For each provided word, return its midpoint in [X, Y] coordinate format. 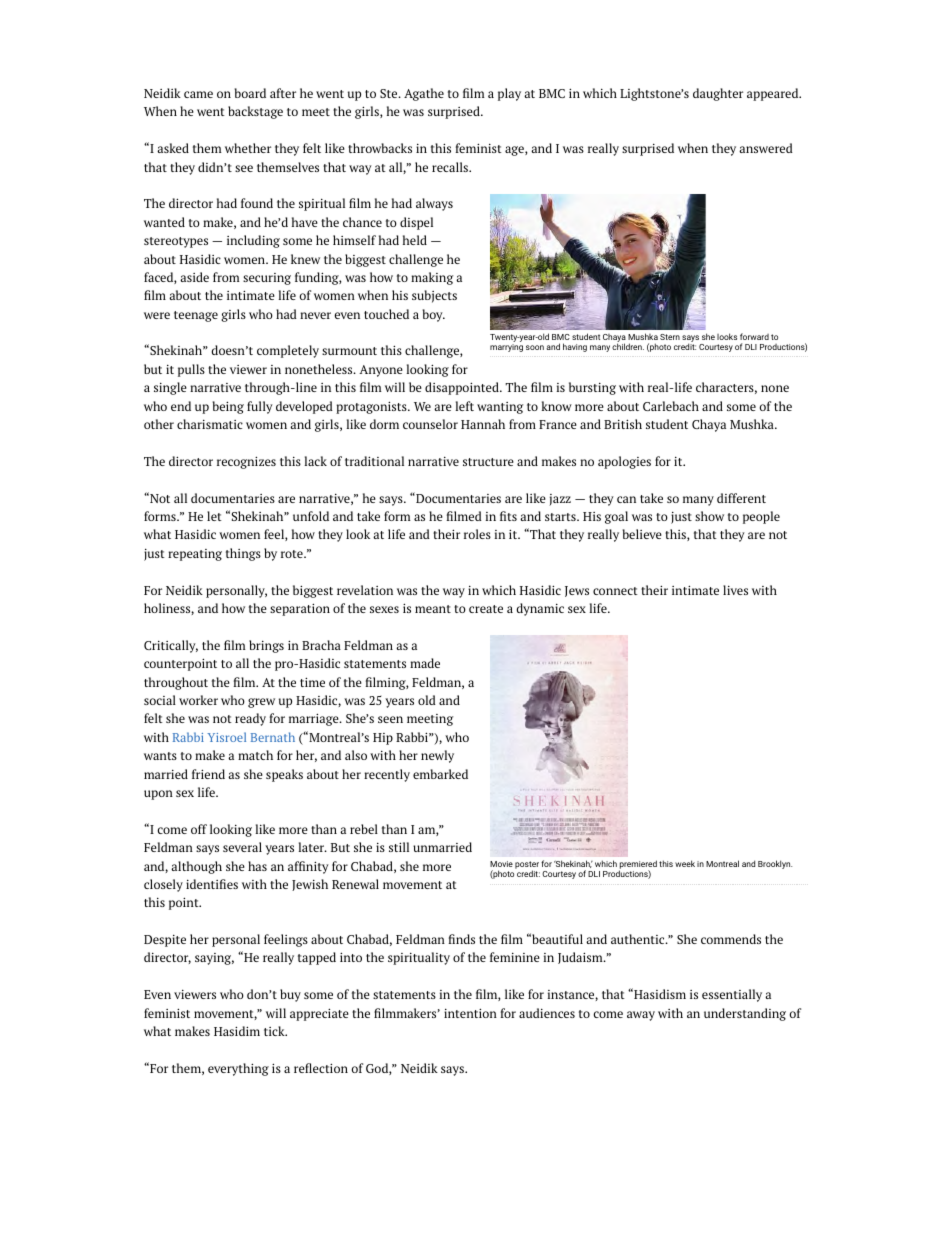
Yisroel [226, 737]
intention [470, 1013]
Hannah [483, 424]
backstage [255, 112]
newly [437, 756]
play [509, 94]
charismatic [210, 424]
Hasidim [237, 1031]
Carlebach [671, 406]
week [685, 863]
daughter [718, 94]
